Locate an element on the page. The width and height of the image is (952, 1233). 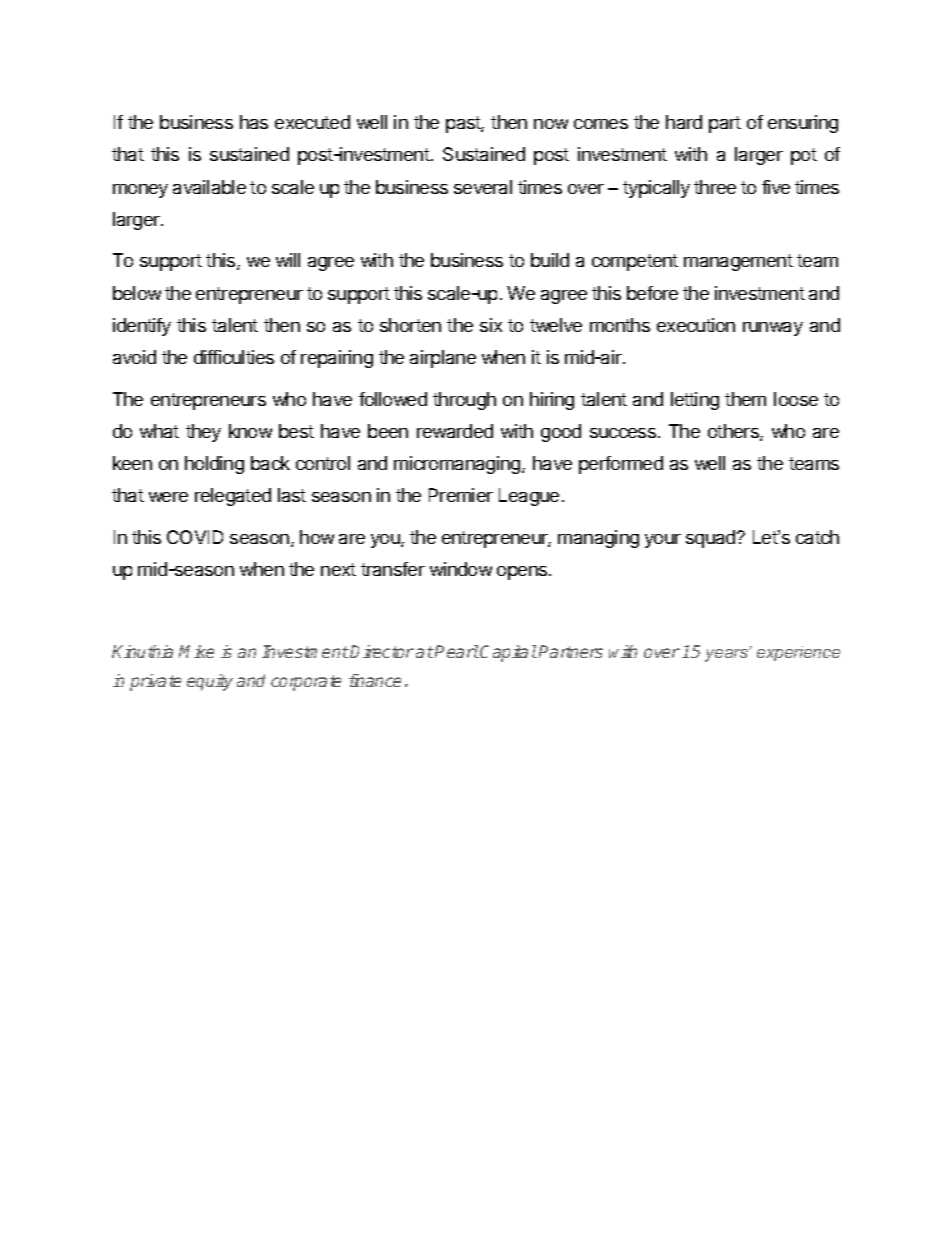
COVID is located at coordinates (195, 537).
